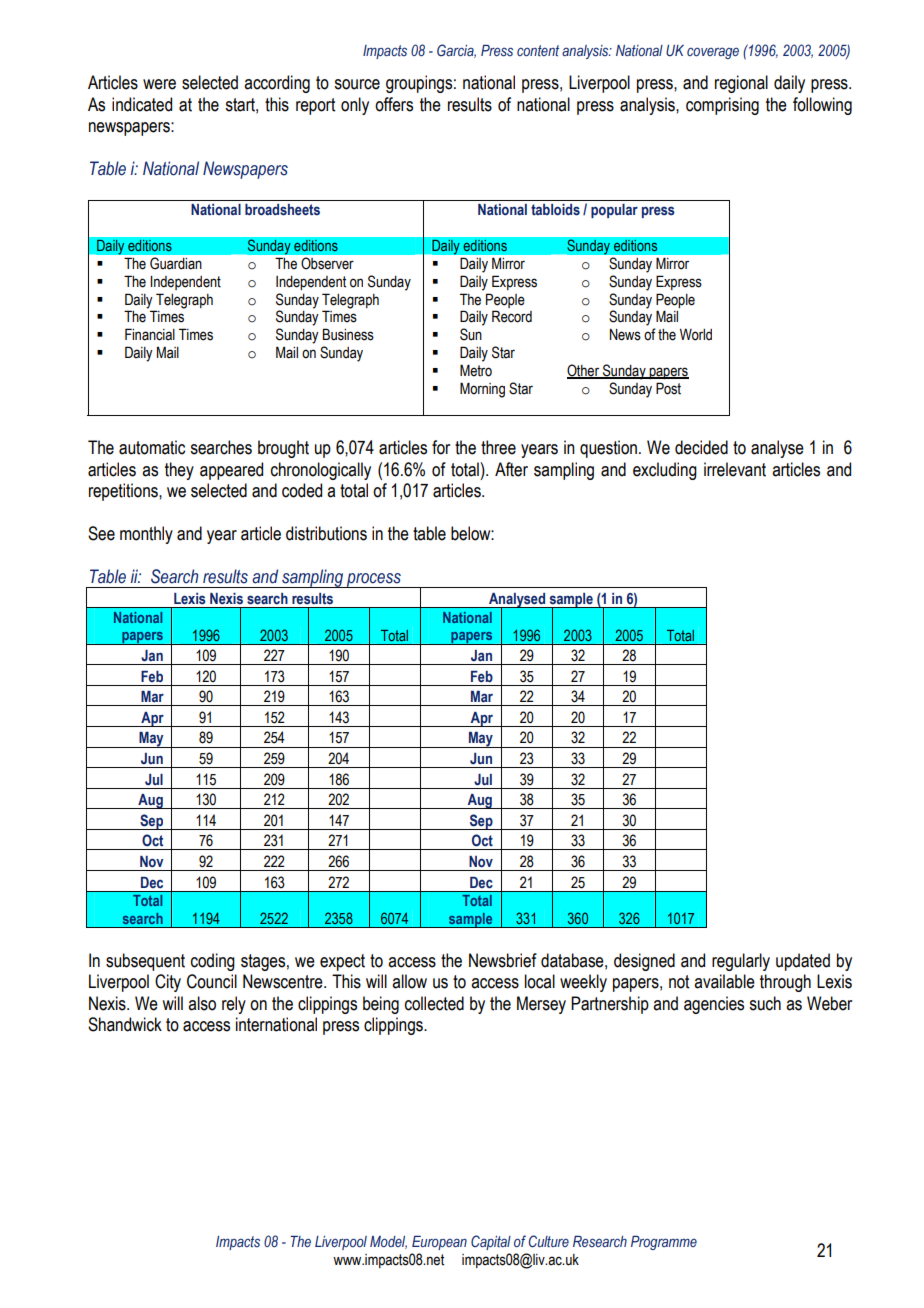 This page has width=924, height=1308. Describe the element at coordinates (394, 104) in the page. I see `offers` at that location.
